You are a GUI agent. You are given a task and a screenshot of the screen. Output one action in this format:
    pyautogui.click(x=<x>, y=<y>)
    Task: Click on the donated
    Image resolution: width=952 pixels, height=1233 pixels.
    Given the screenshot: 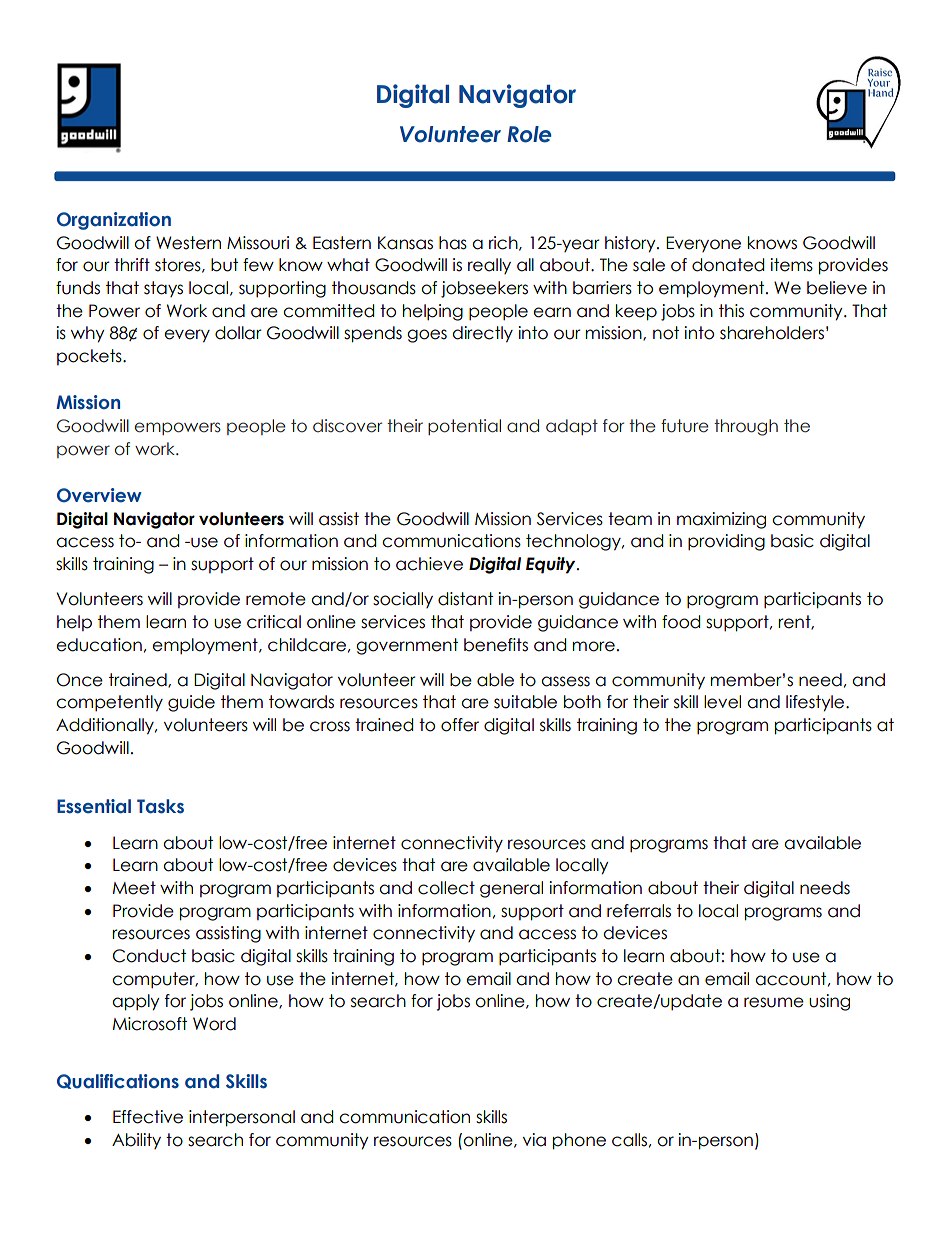 What is the action you would take?
    pyautogui.click(x=728, y=265)
